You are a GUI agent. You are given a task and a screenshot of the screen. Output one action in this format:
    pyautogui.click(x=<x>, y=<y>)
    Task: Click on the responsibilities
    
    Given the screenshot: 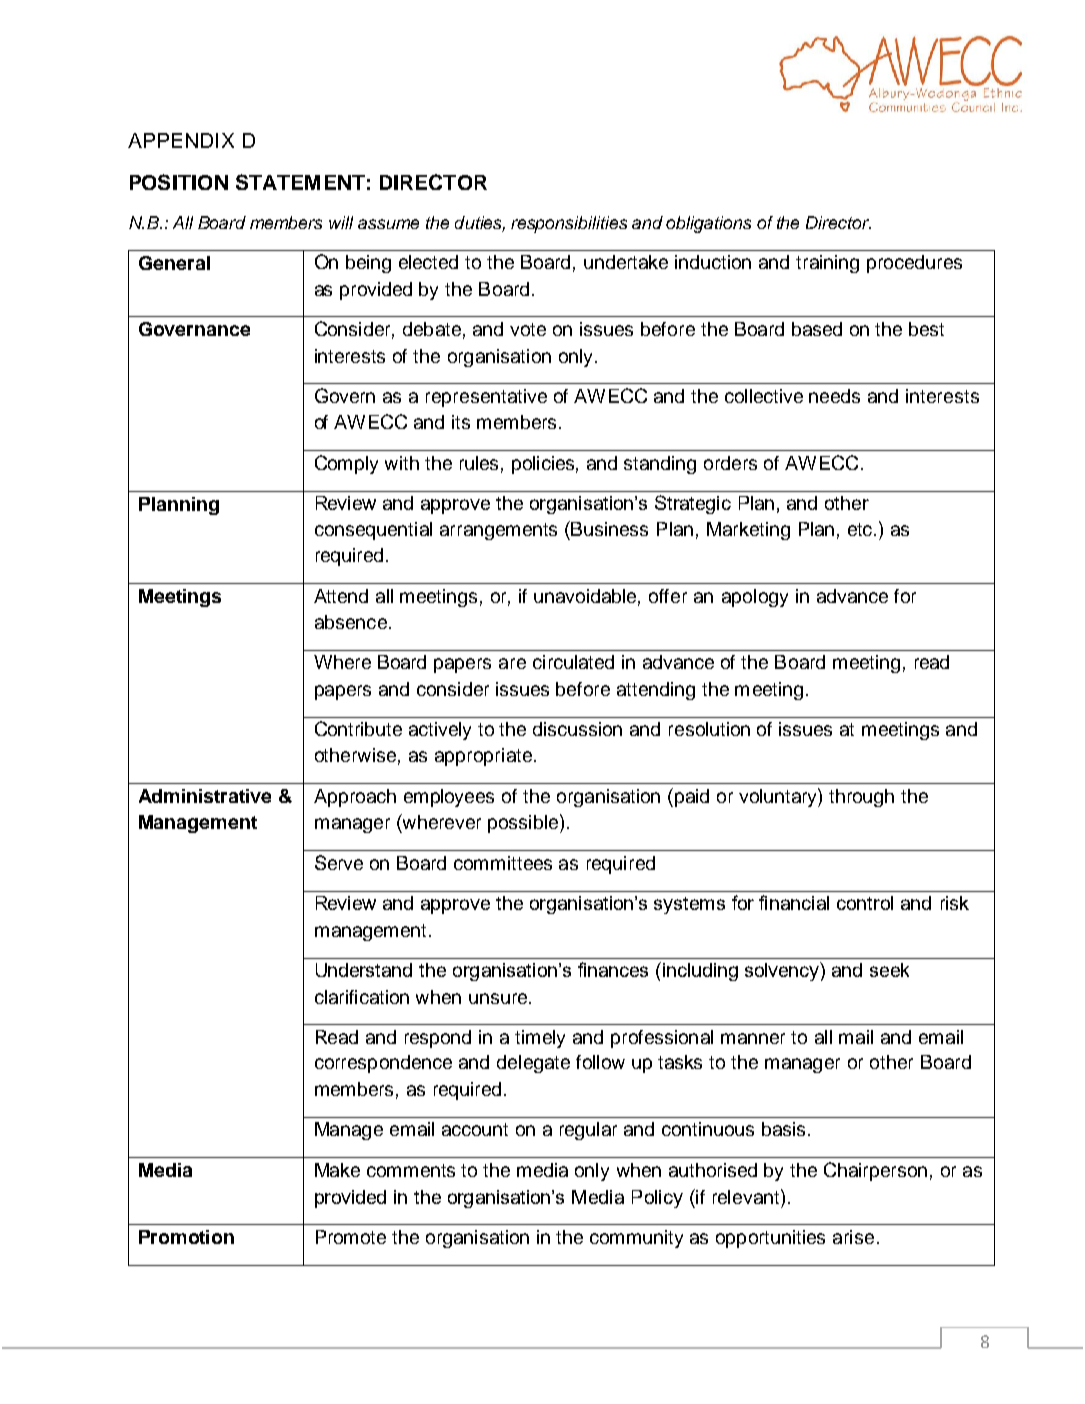 What is the action you would take?
    pyautogui.click(x=569, y=224)
